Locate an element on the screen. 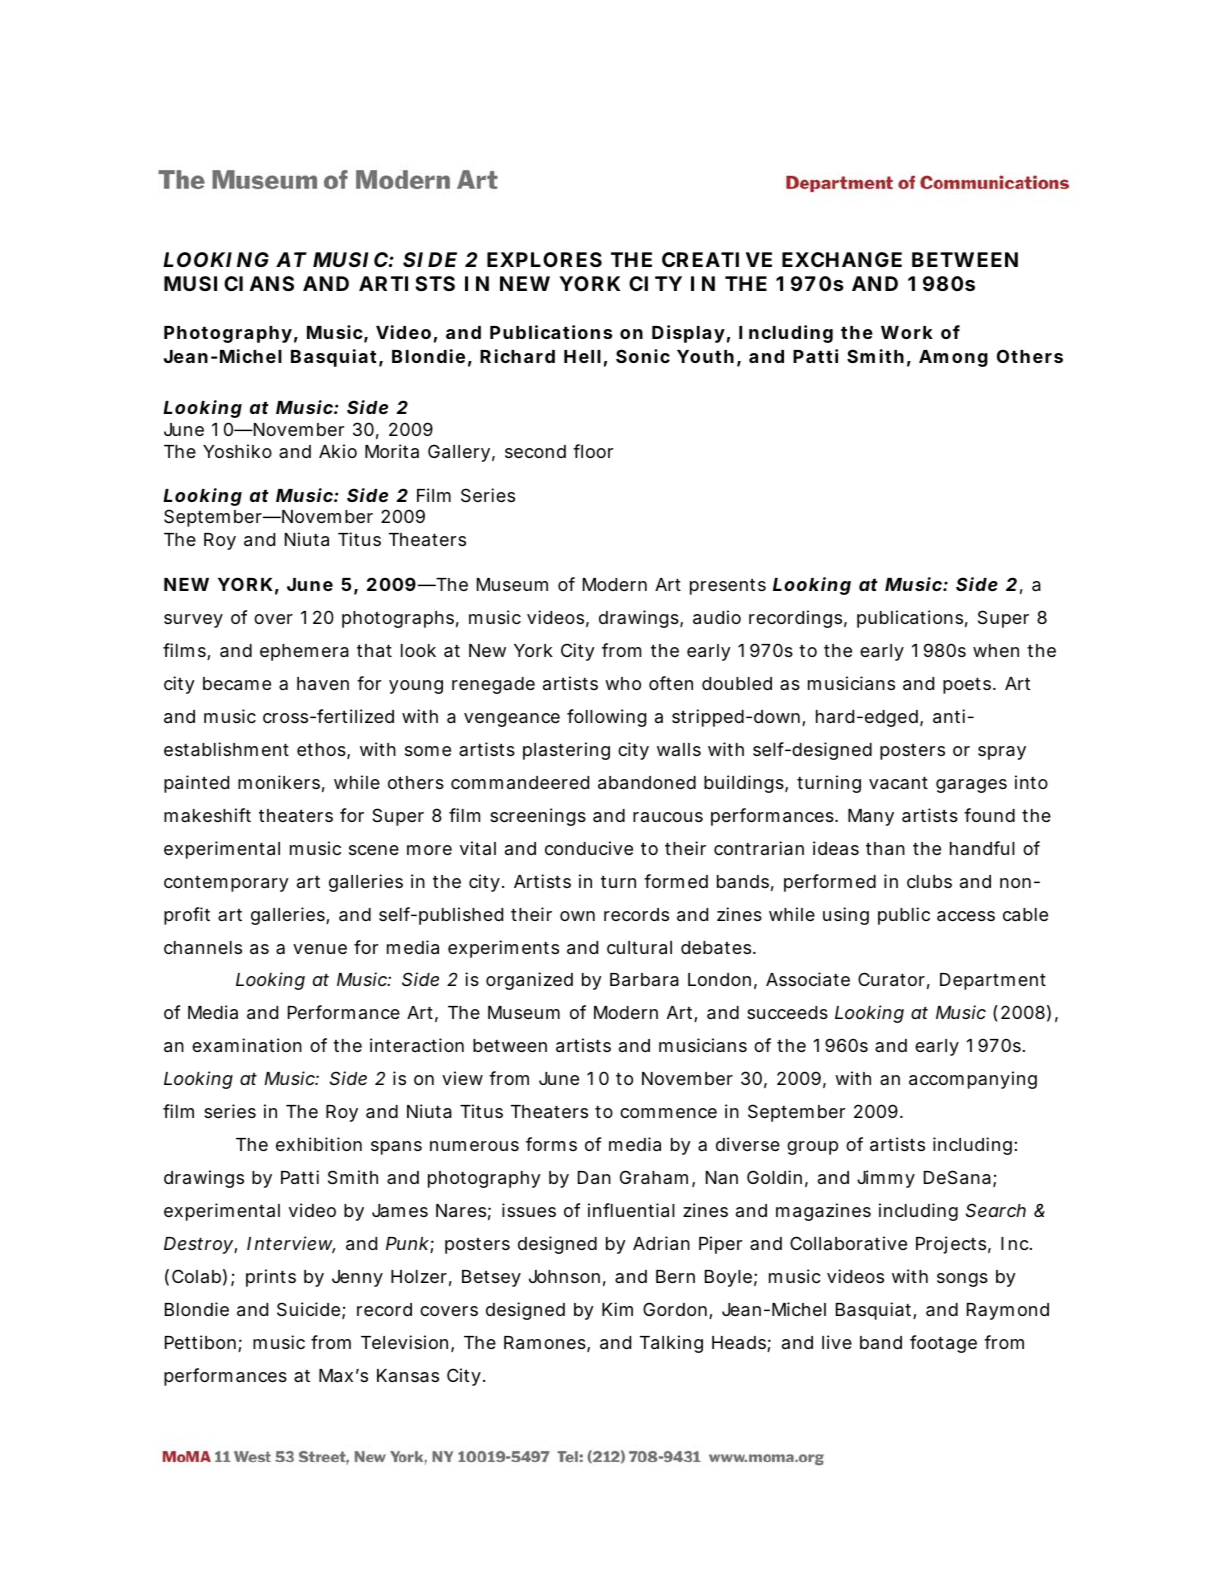 The image size is (1228, 1589). examination is located at coordinates (247, 1045).
